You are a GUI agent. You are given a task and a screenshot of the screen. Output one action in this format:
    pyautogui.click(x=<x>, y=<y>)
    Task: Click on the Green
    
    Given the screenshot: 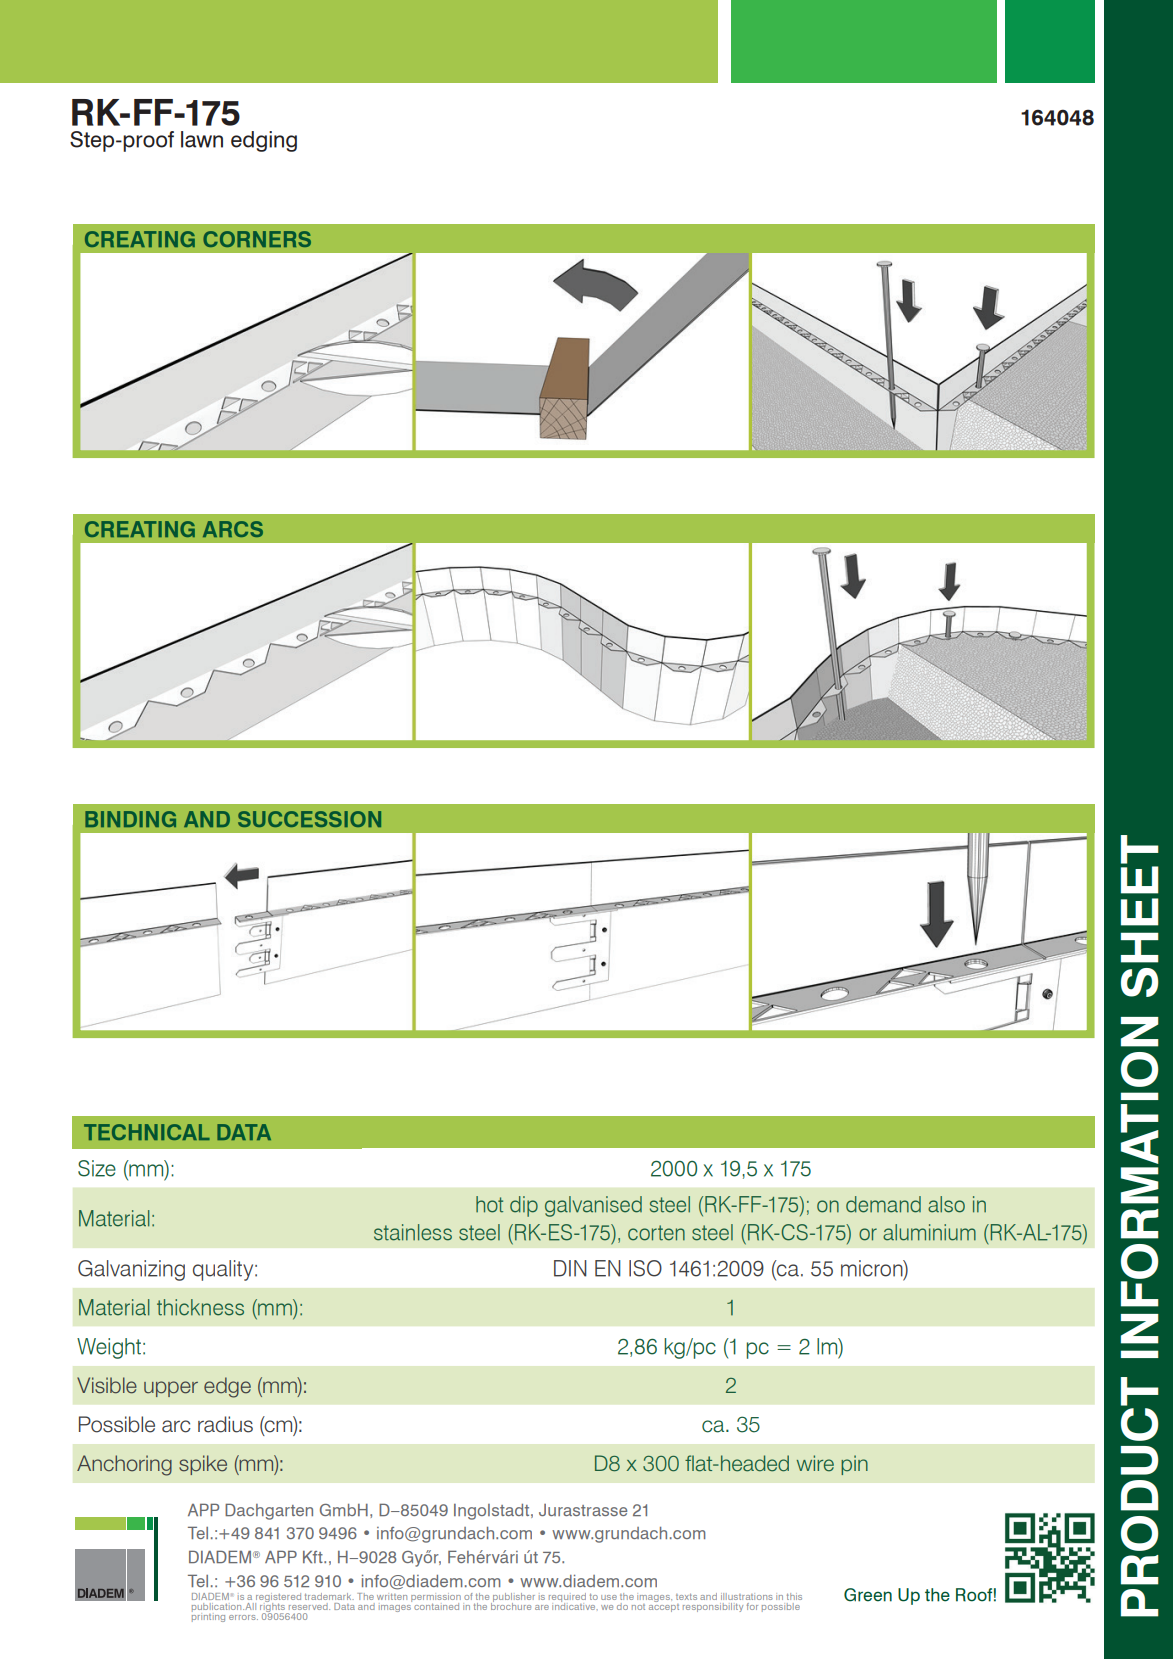 What is the action you would take?
    pyautogui.click(x=868, y=1595)
